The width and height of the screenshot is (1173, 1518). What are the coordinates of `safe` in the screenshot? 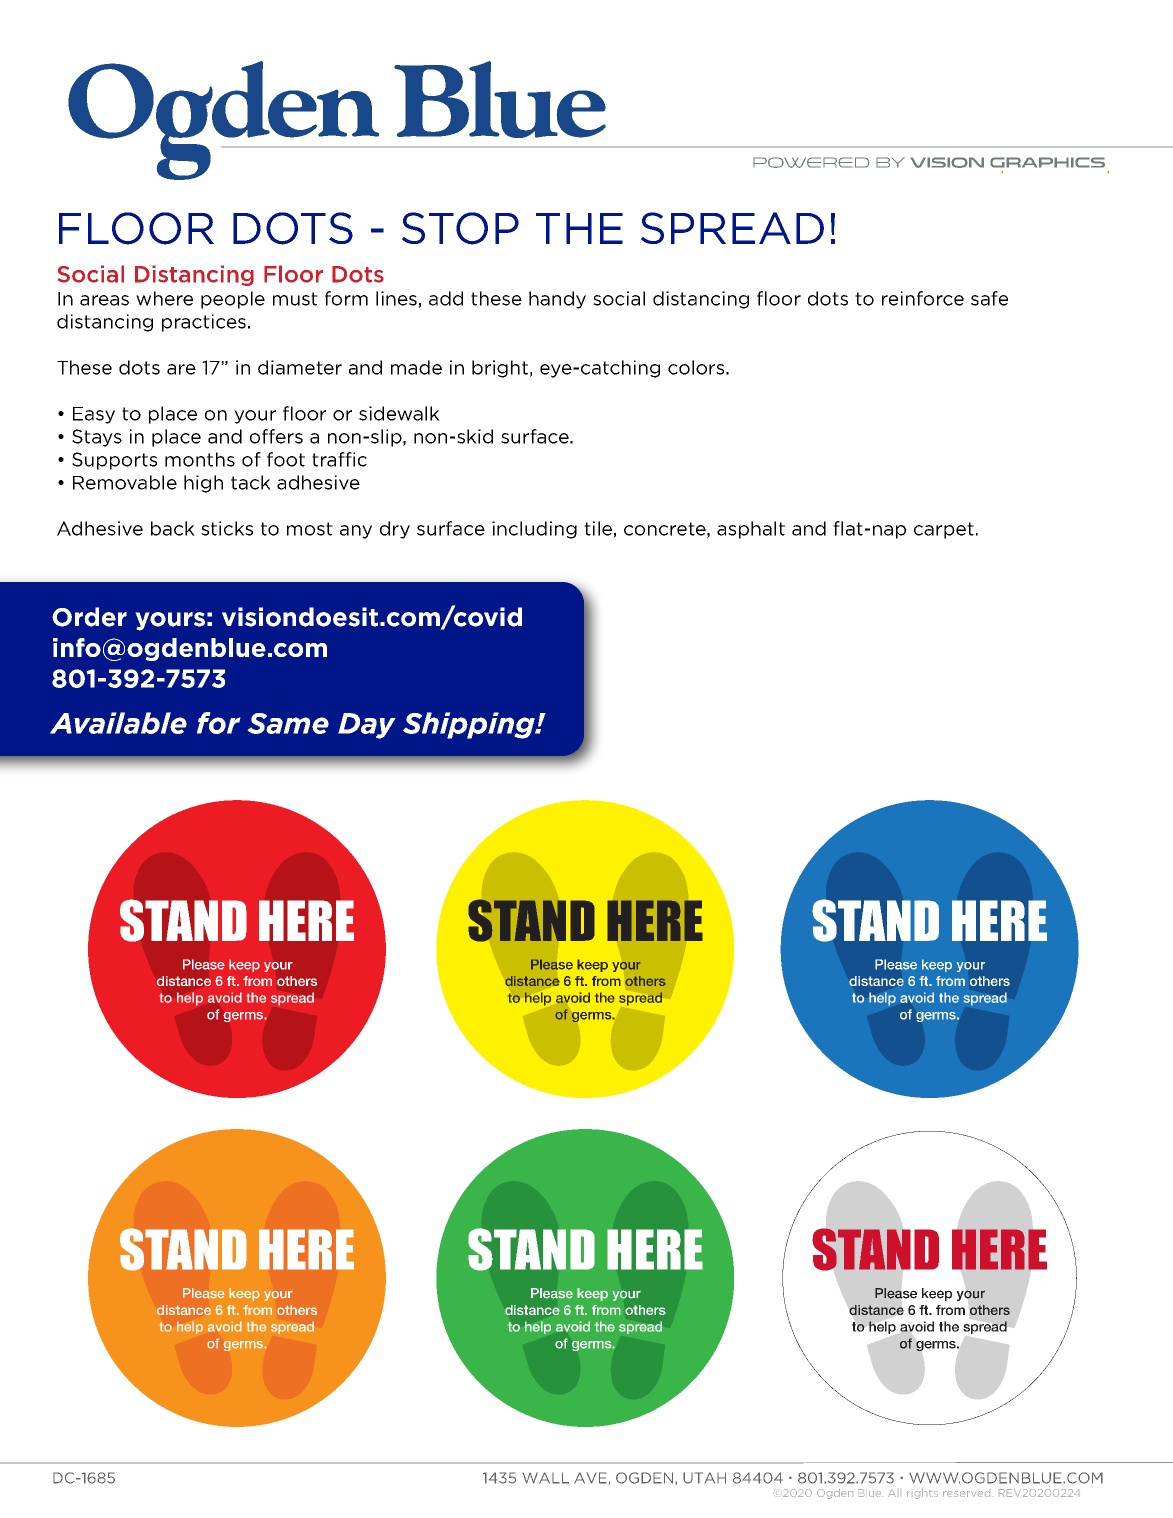 It's located at (989, 298).
